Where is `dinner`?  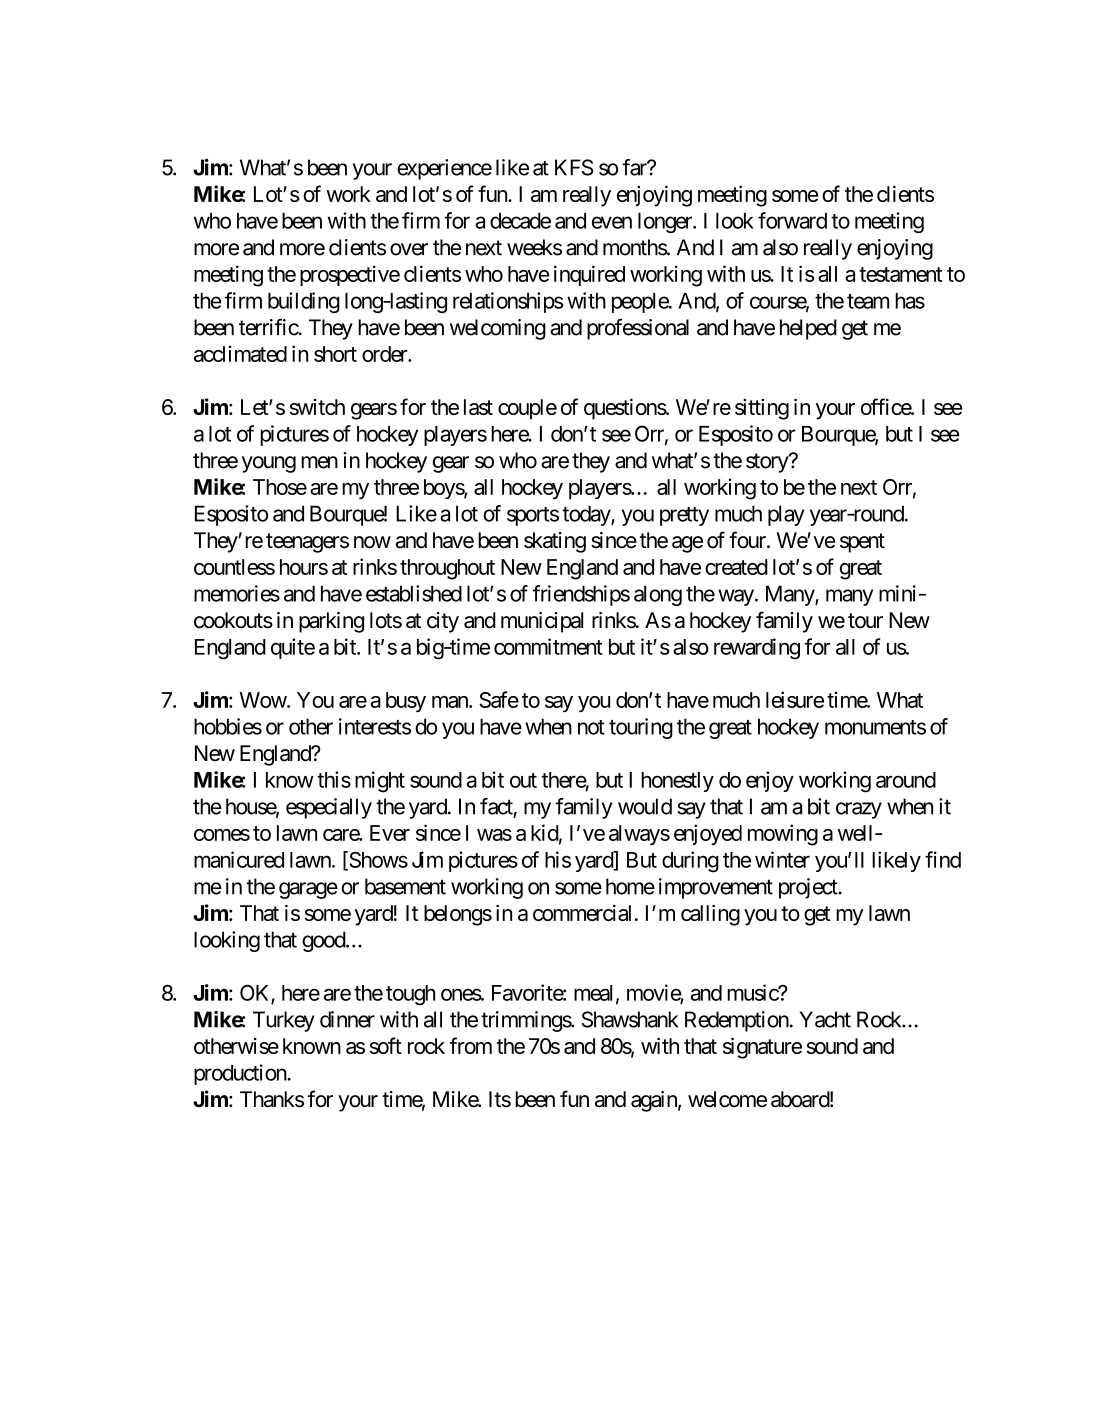
dinner is located at coordinates (347, 1019).
